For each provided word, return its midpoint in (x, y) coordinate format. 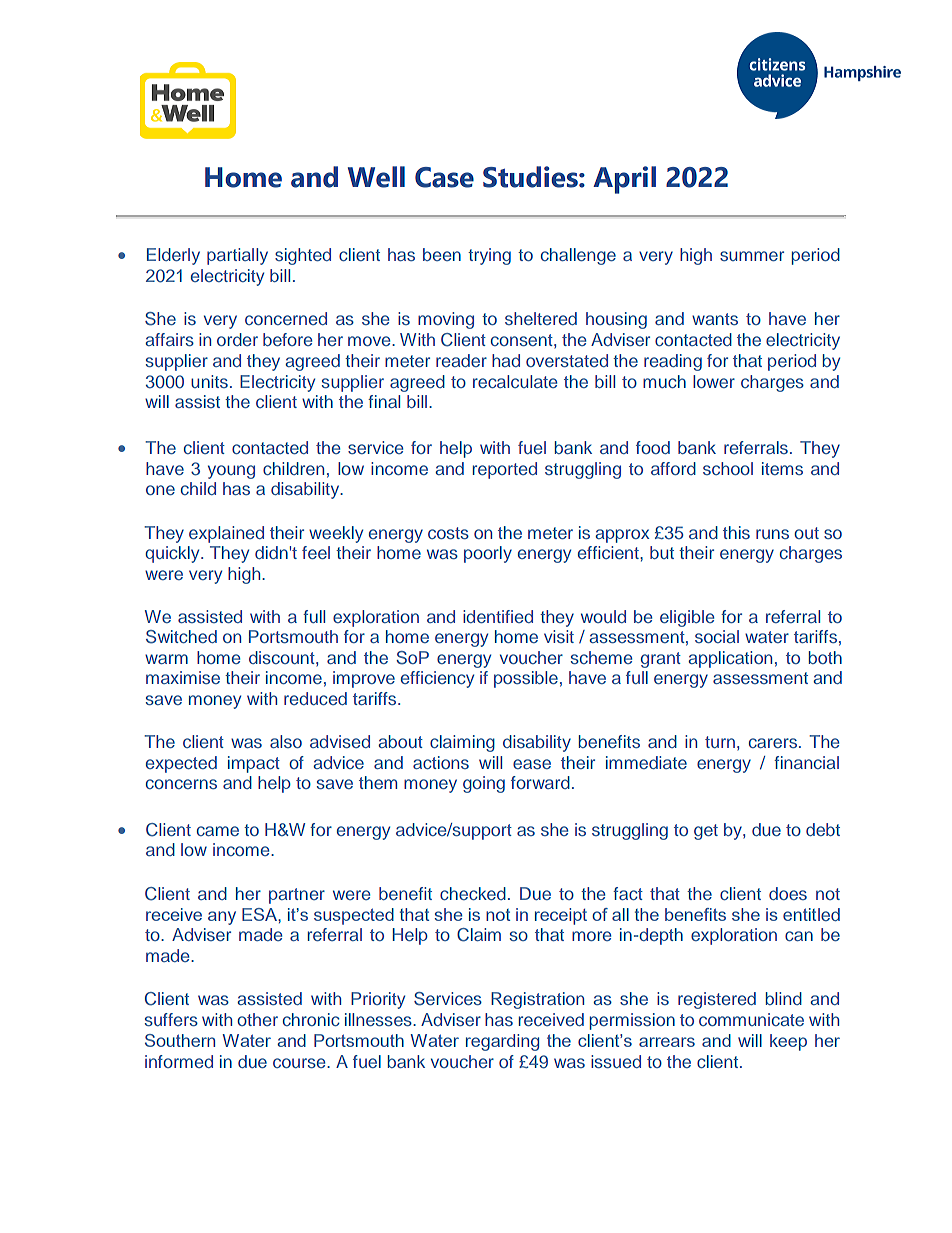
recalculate (515, 381)
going (484, 784)
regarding (502, 1042)
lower (714, 381)
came (218, 831)
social (717, 636)
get (706, 832)
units (209, 381)
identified (498, 616)
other (257, 1019)
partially (237, 256)
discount (283, 657)
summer (752, 256)
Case (444, 177)
